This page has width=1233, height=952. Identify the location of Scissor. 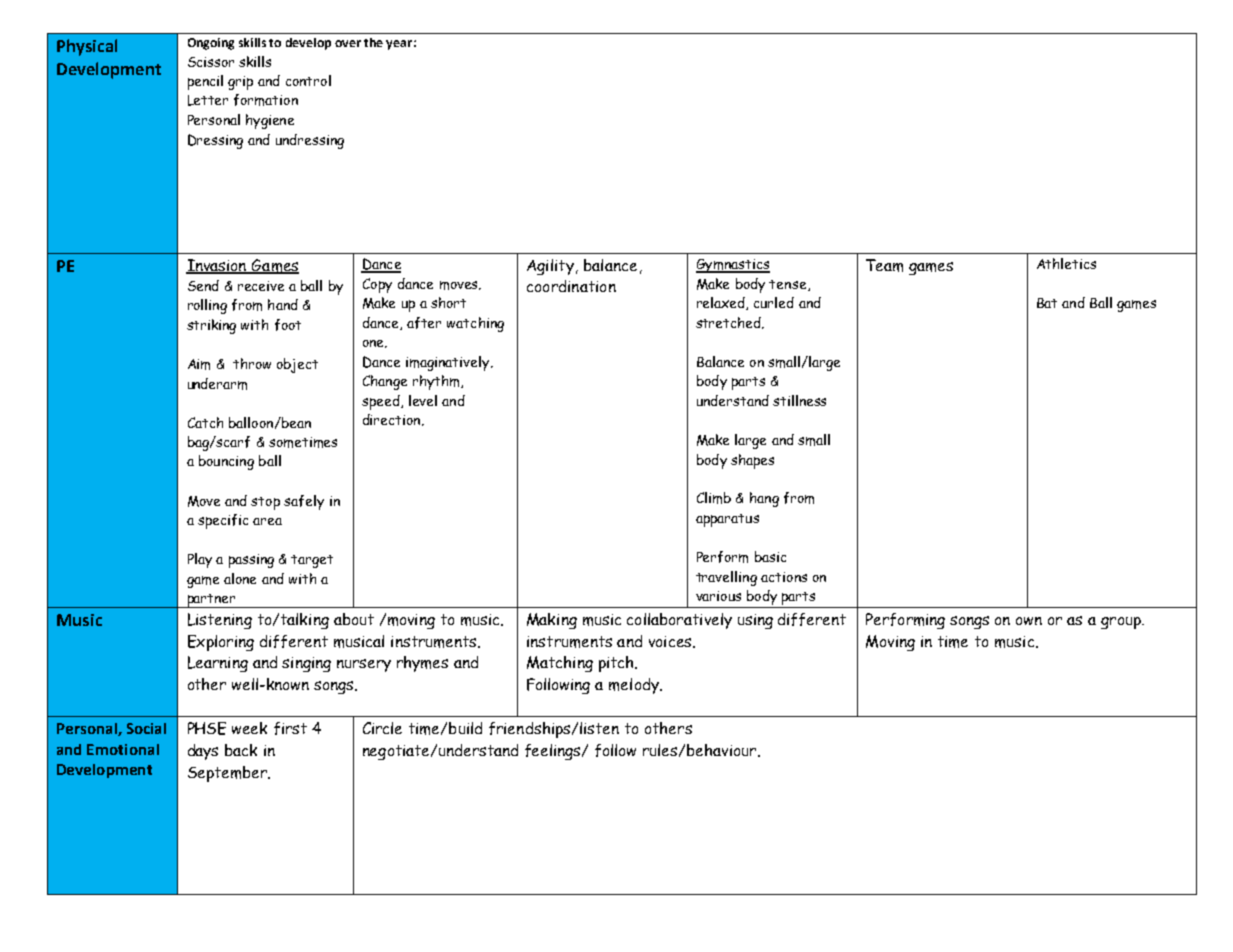
(211, 62).
